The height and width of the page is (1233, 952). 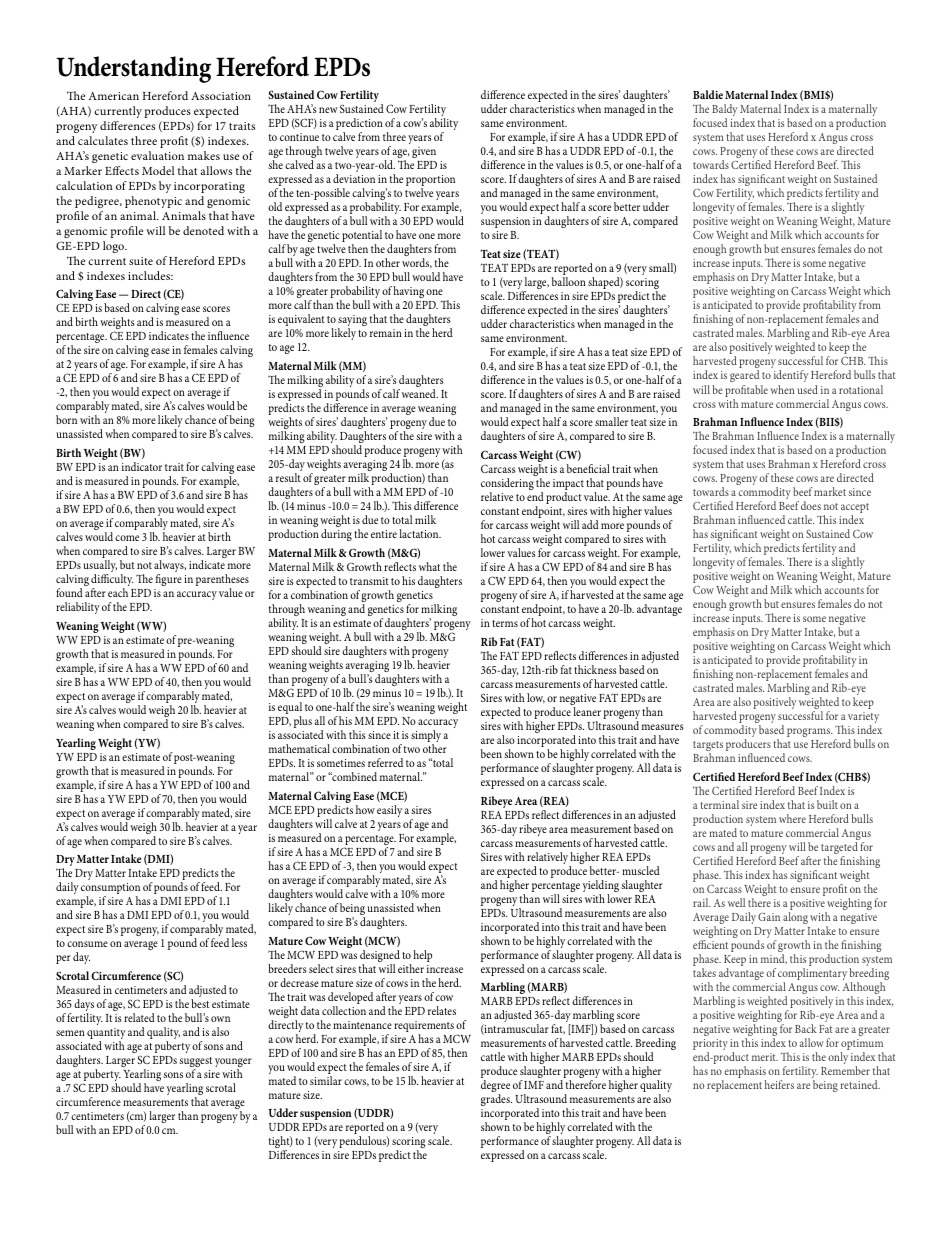 I want to click on Baldy, so click(x=725, y=111).
